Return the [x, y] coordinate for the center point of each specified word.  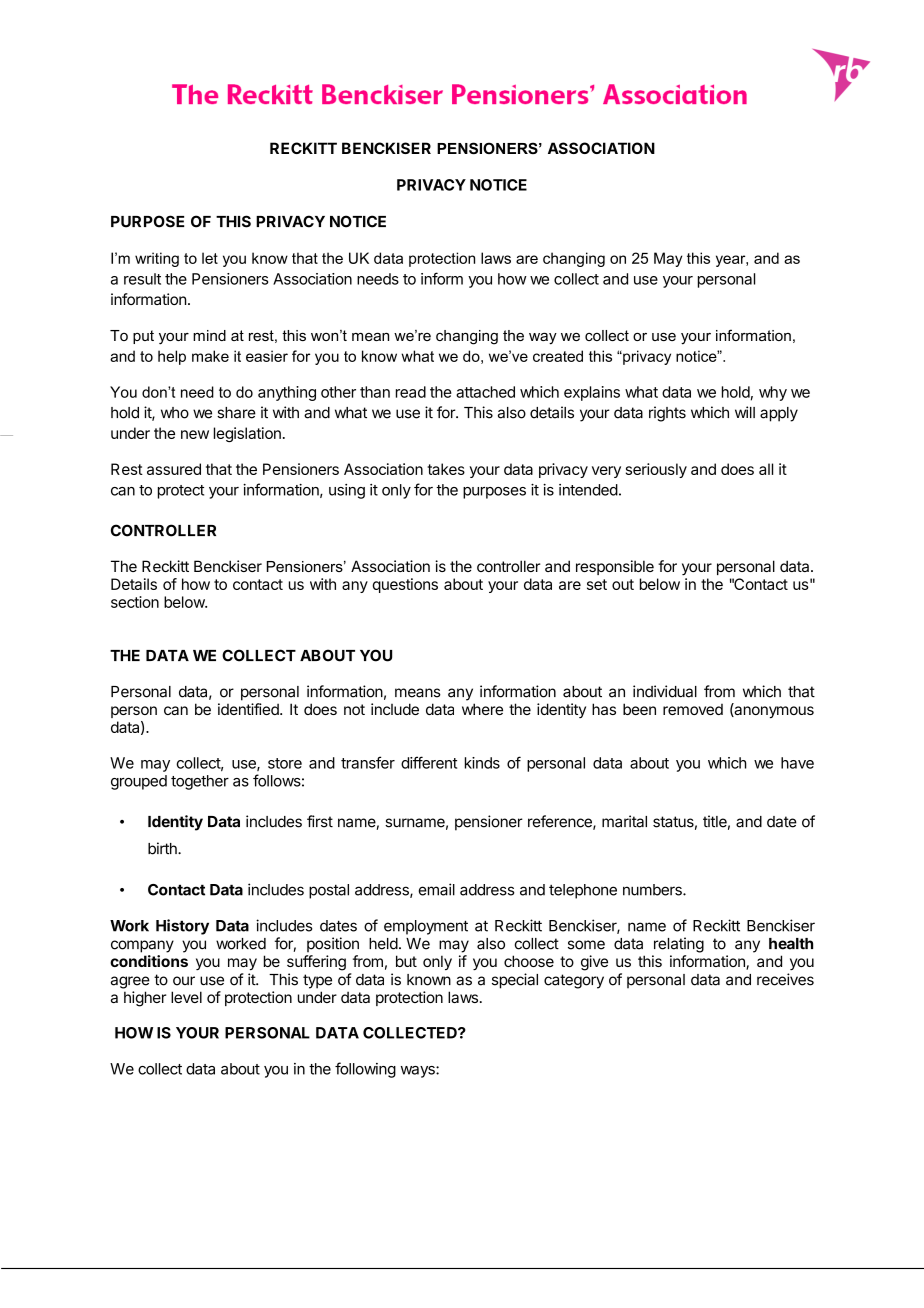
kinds [482, 763]
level [186, 997]
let [210, 258]
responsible [615, 567]
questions [405, 585]
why [773, 393]
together [200, 782]
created [558, 356]
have [797, 763]
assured [174, 469]
